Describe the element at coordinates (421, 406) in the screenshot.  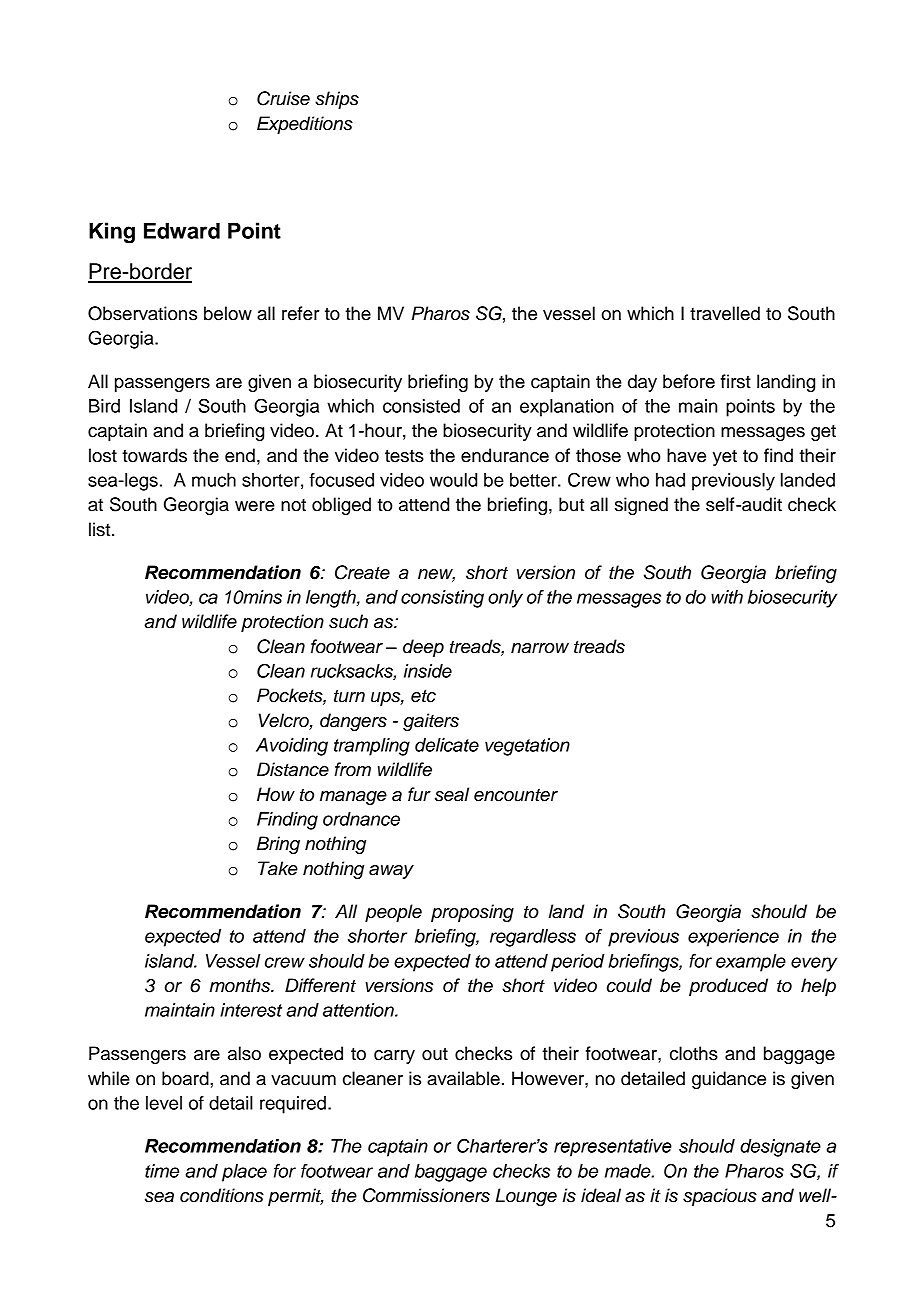
I see `consisted` at that location.
